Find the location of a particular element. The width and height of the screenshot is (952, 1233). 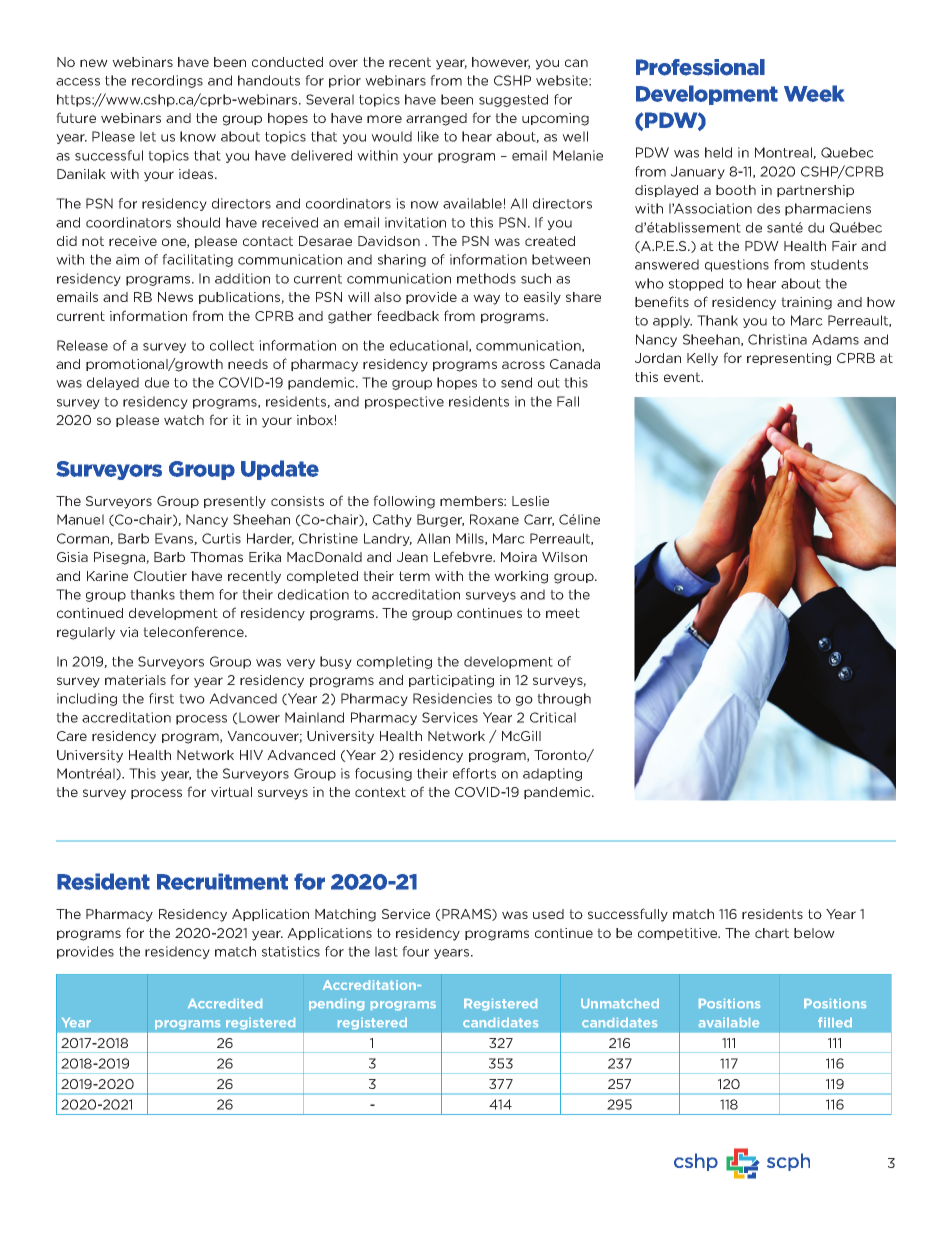

filled is located at coordinates (835, 1022).
